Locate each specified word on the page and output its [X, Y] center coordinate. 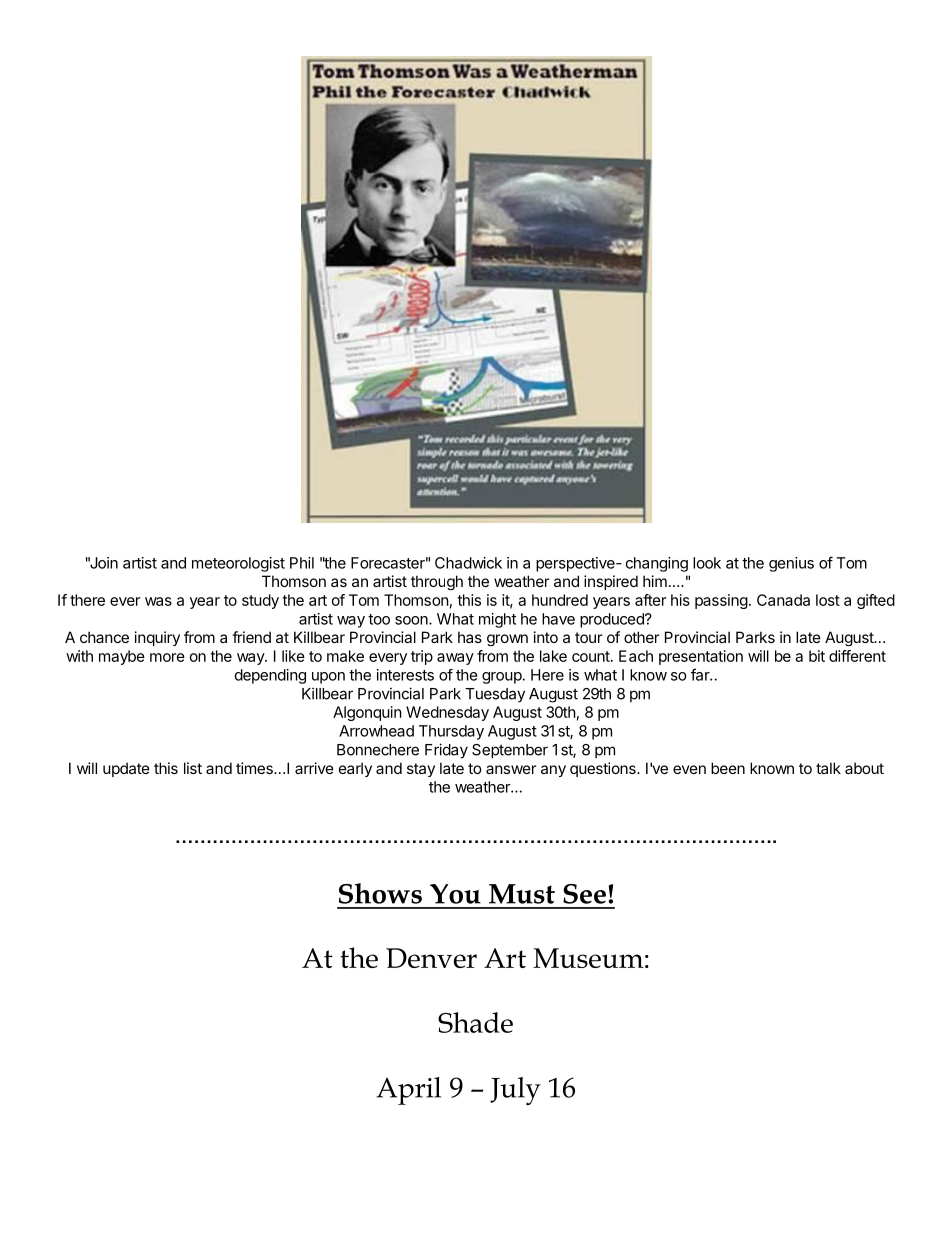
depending [270, 676]
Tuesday [495, 695]
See [584, 894]
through [437, 582]
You [455, 894]
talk [828, 768]
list [193, 768]
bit [817, 656]
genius [791, 564]
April [408, 1091]
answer [511, 769]
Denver [431, 958]
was [158, 601]
